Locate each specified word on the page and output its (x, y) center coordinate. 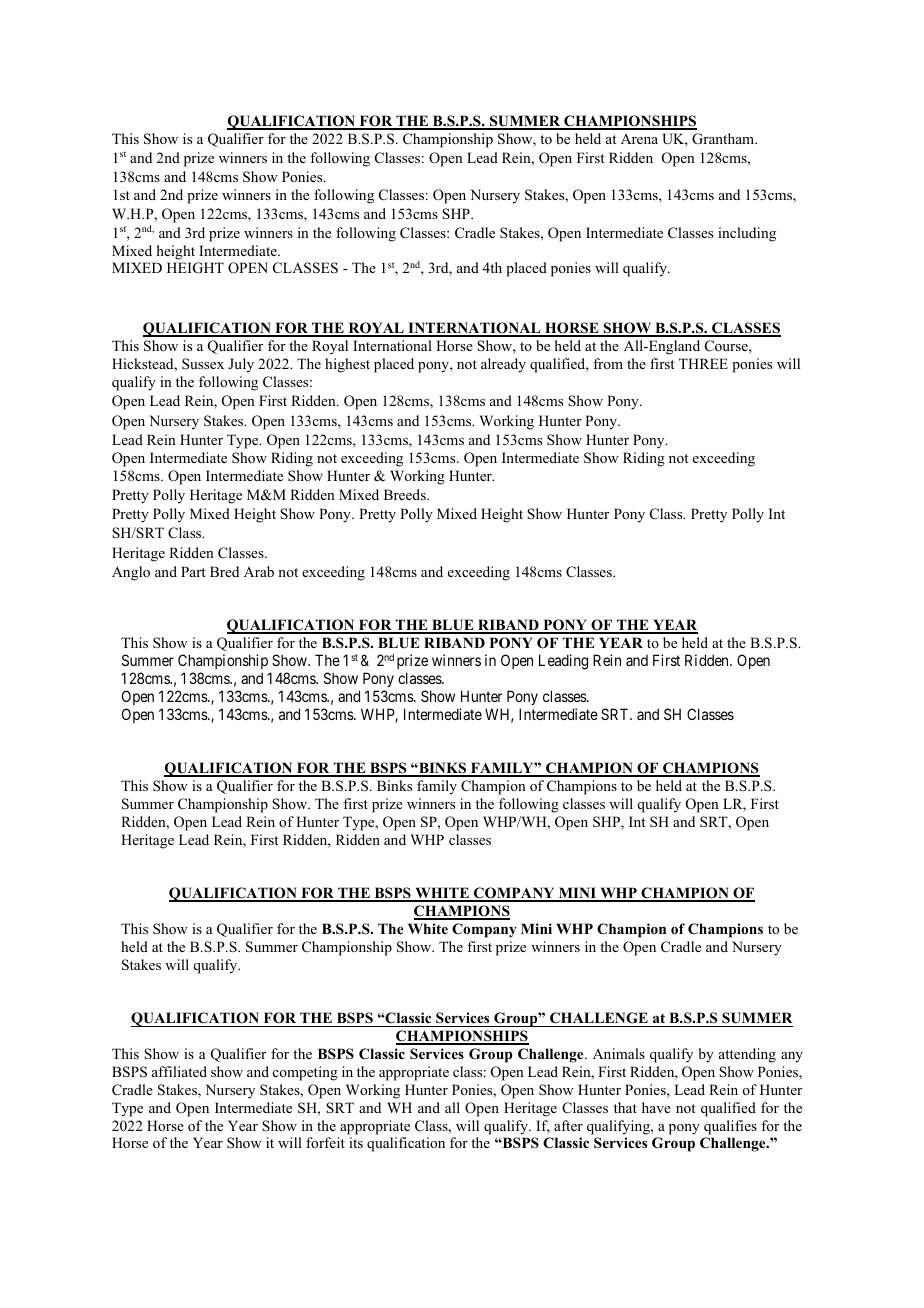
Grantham (724, 139)
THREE (703, 363)
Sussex (203, 363)
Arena (639, 139)
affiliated (179, 1071)
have (656, 1107)
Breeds (406, 494)
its (356, 1142)
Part (193, 571)
